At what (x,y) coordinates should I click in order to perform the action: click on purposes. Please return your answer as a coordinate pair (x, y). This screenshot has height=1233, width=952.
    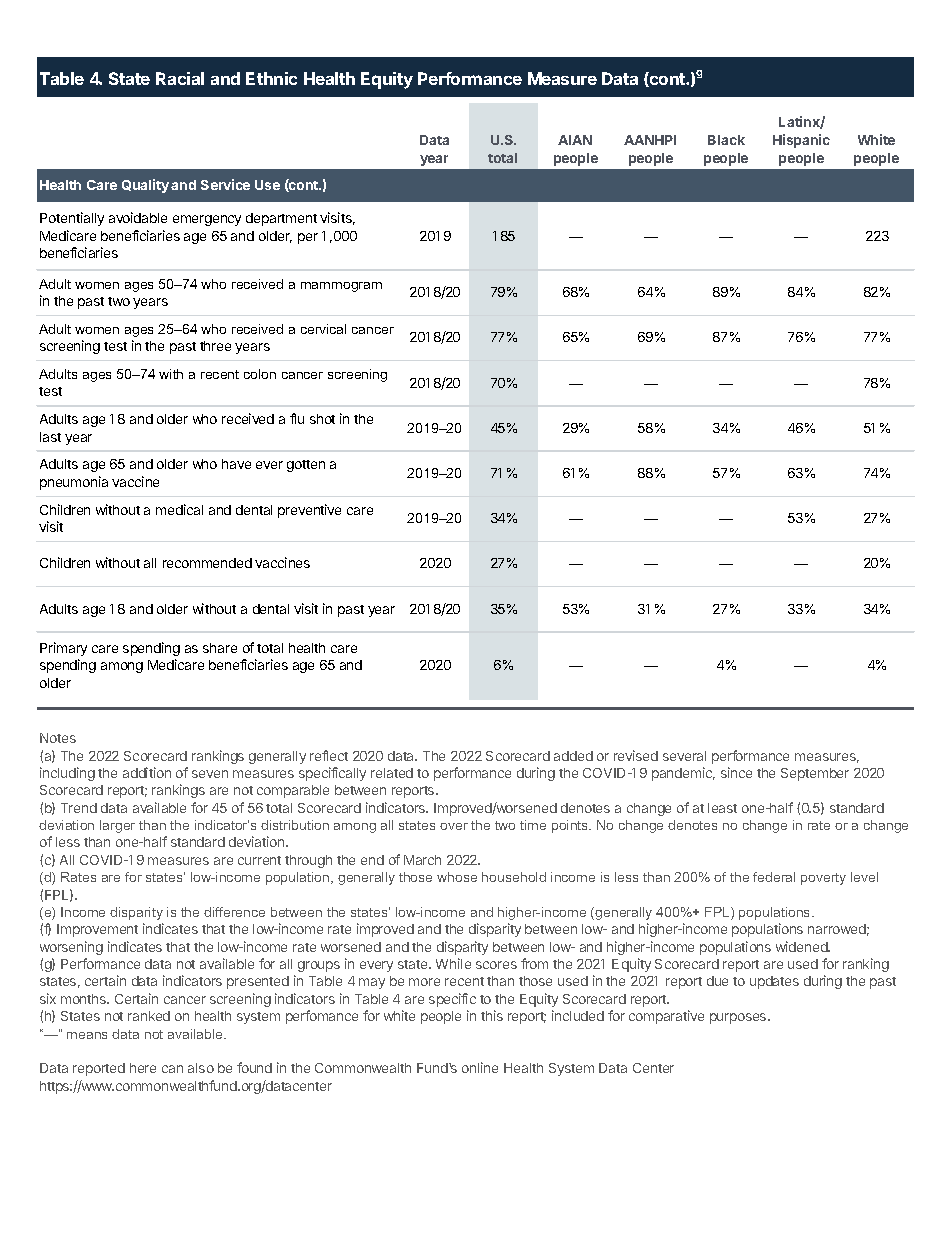
    Looking at the image, I should click on (739, 1018).
